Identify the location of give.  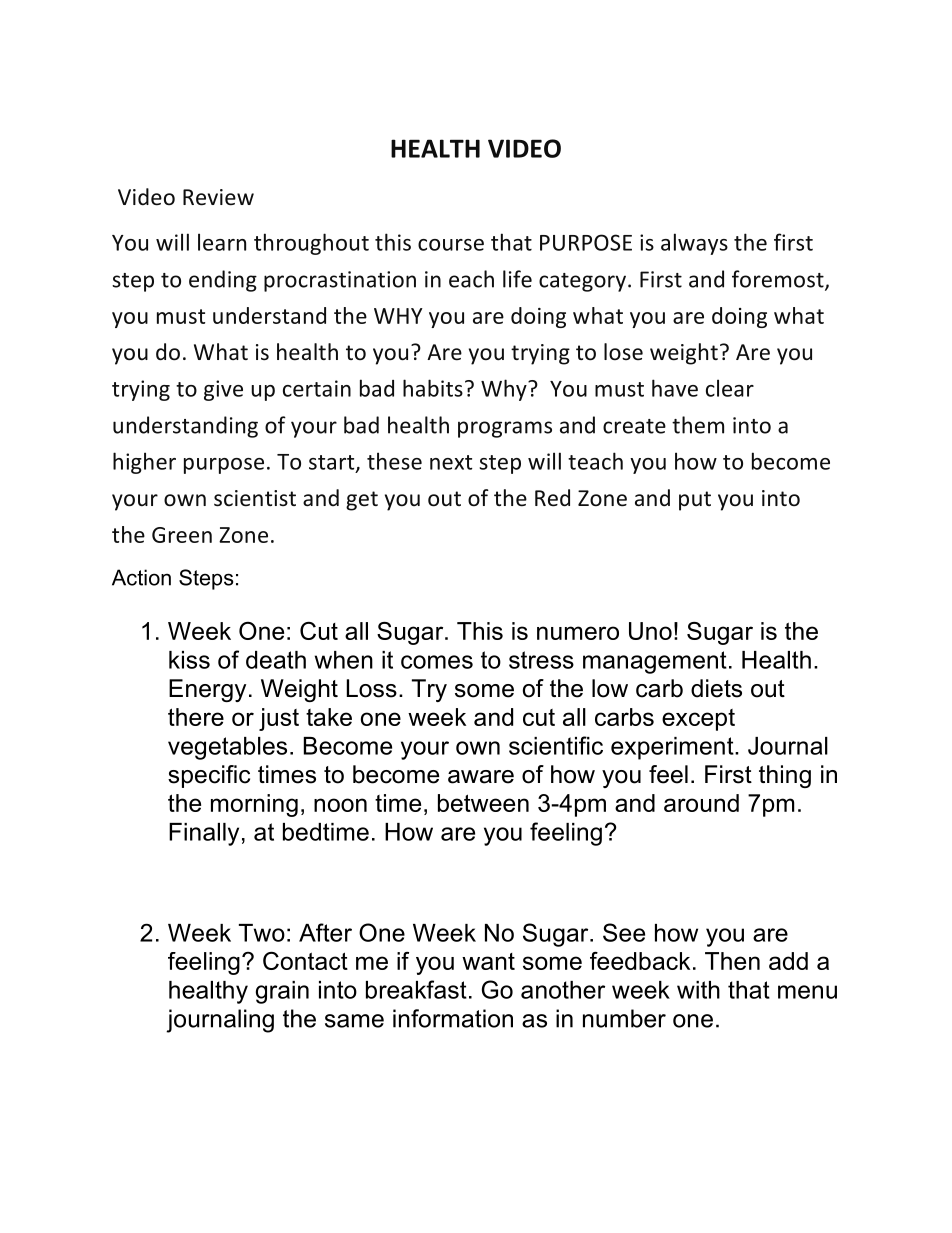
(223, 390).
